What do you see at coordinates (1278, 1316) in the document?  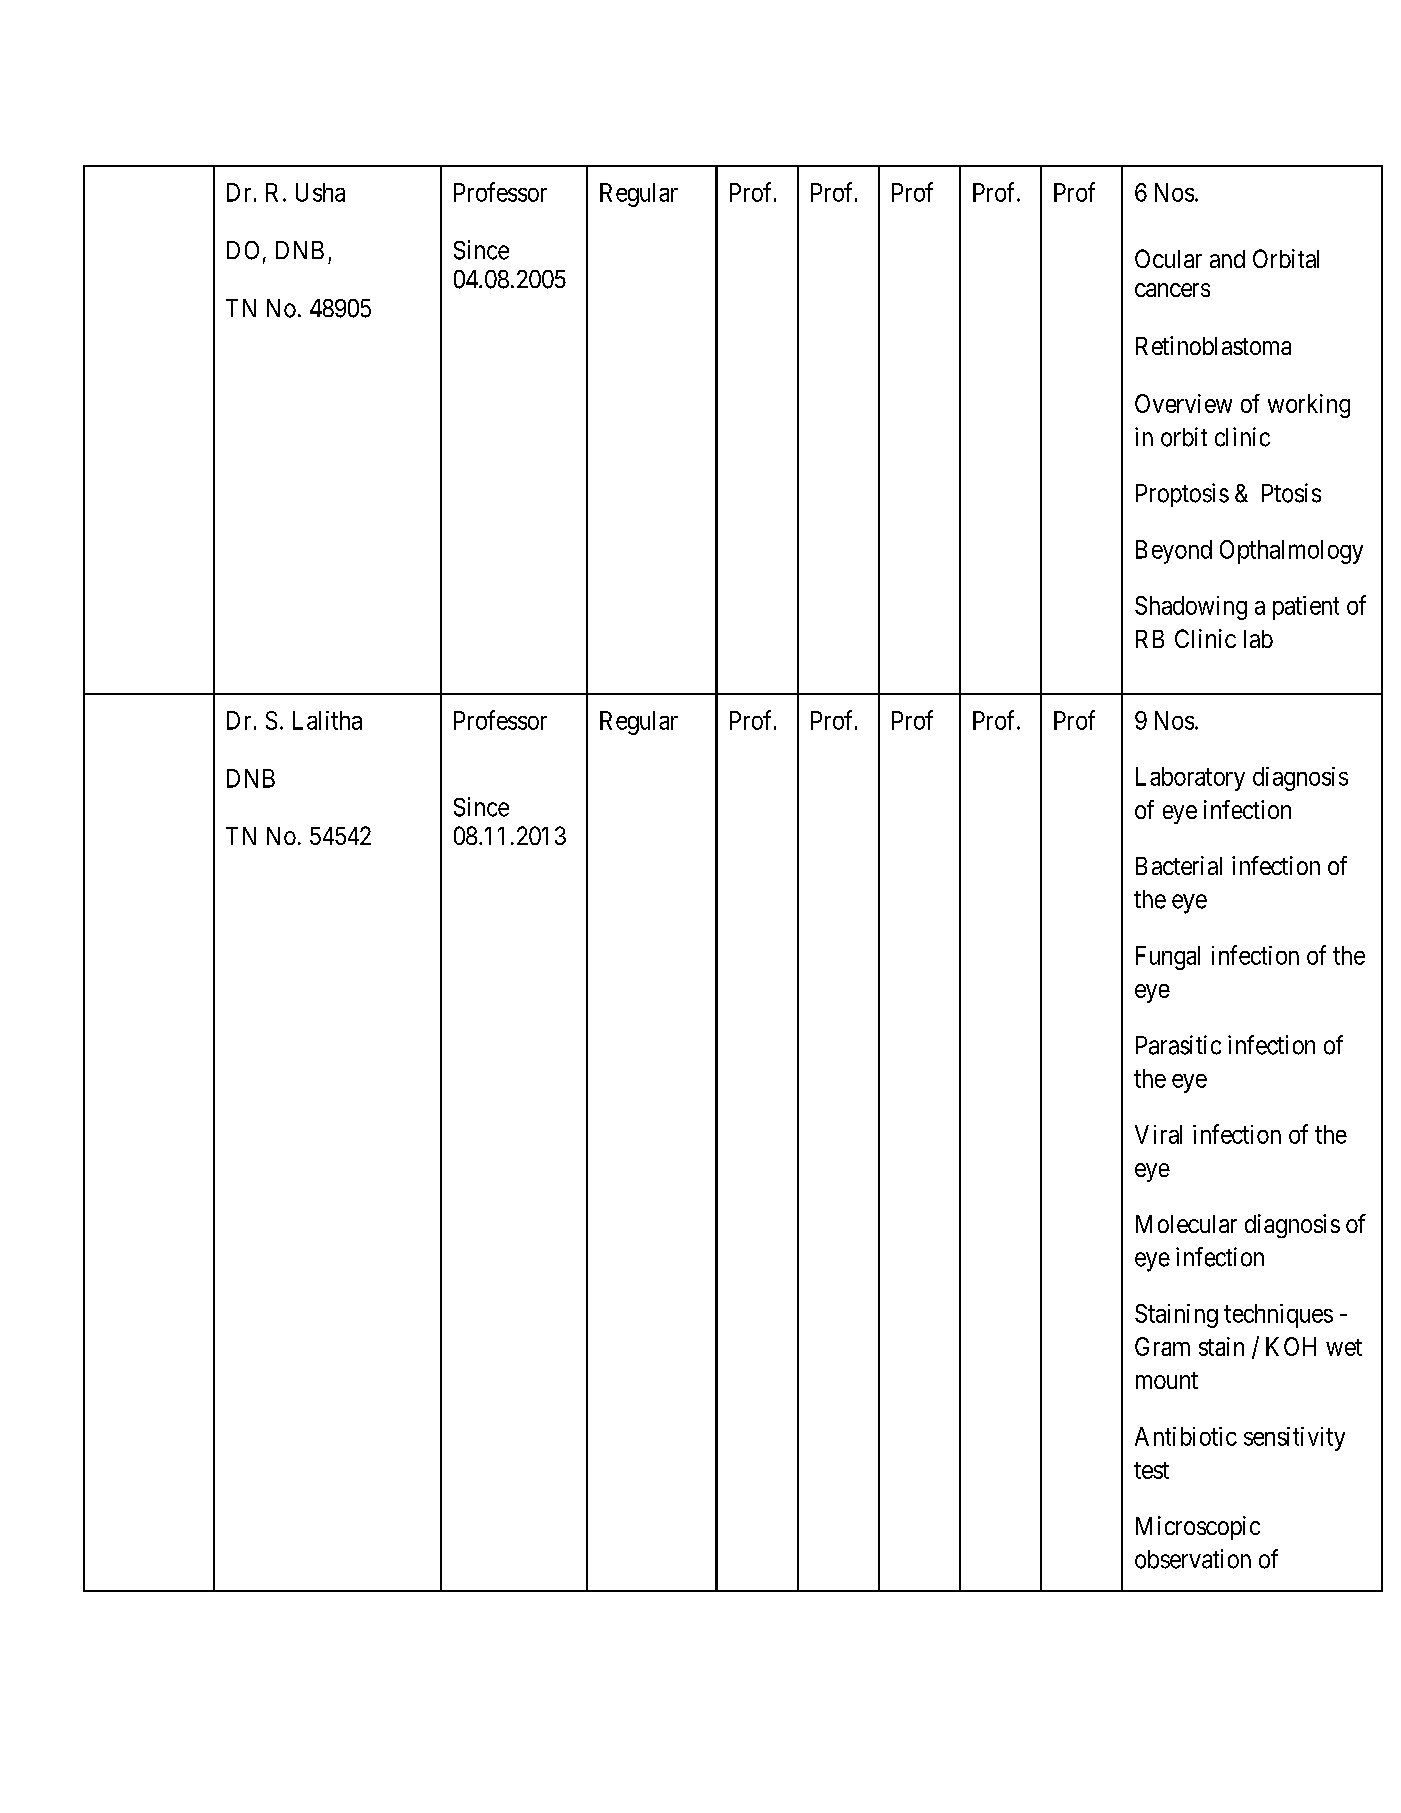 I see `techniques` at bounding box center [1278, 1316].
